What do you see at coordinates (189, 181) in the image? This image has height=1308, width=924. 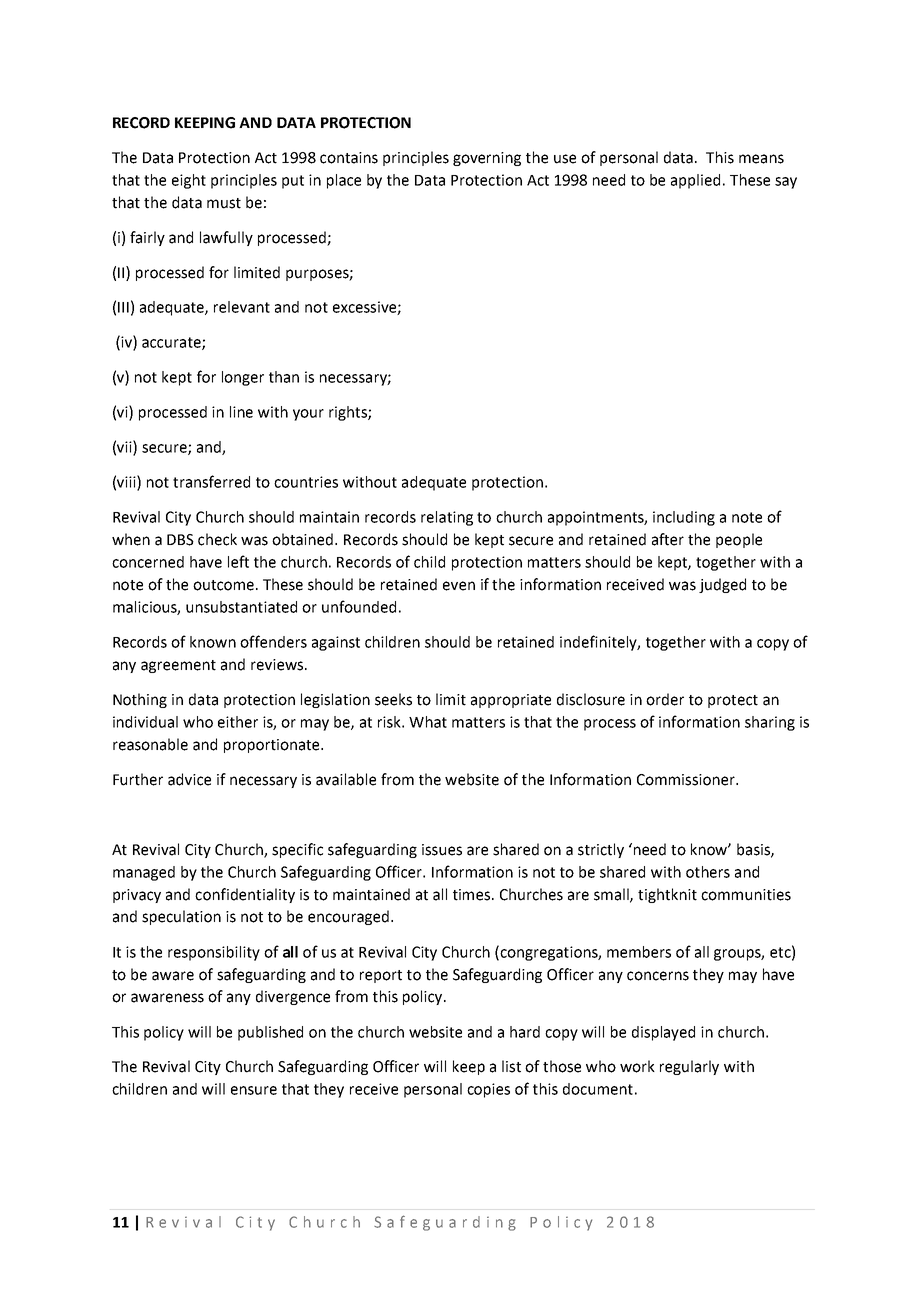 I see `eight` at bounding box center [189, 181].
